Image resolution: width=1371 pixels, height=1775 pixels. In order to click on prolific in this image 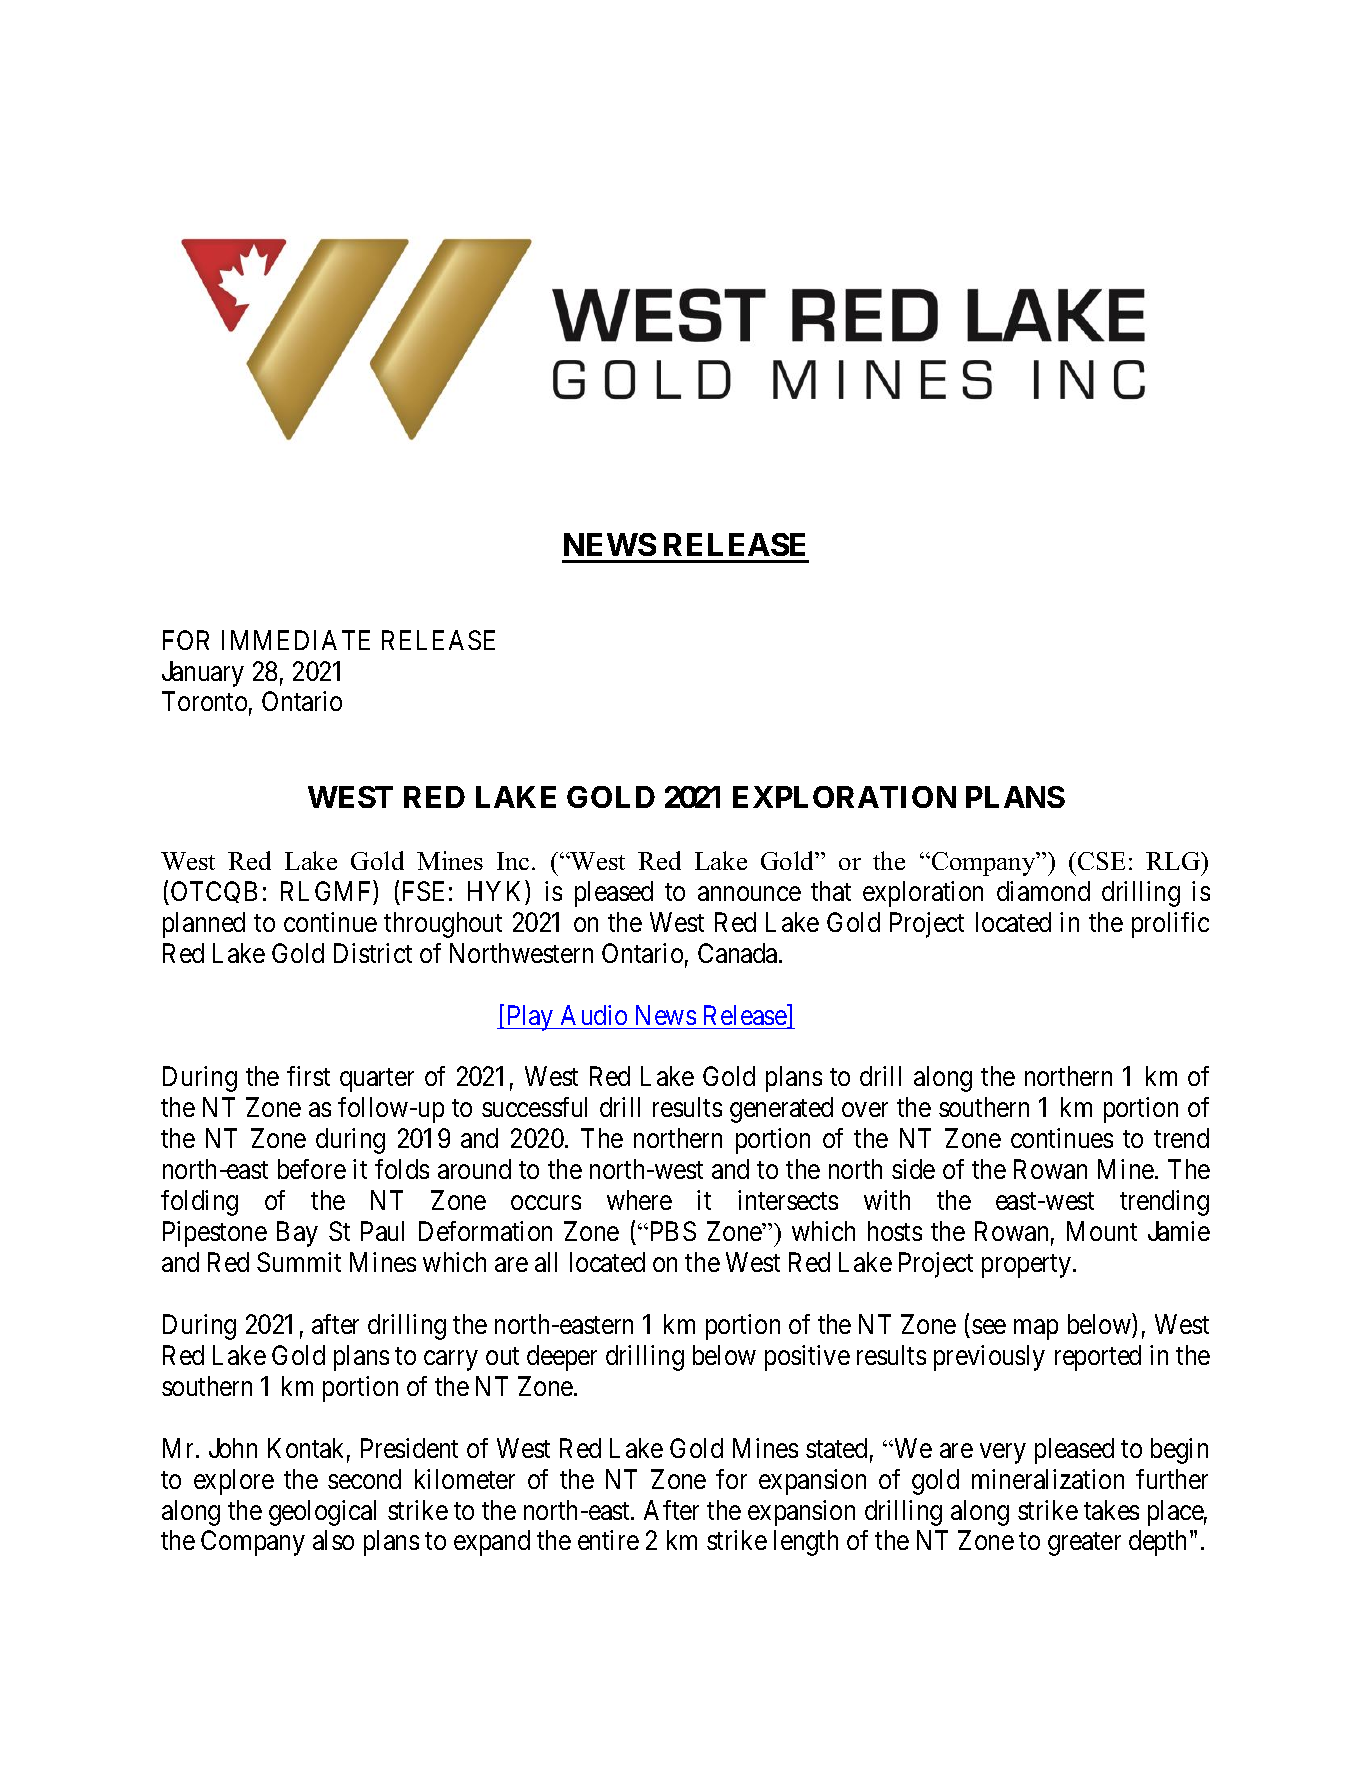, I will do `click(1170, 925)`.
